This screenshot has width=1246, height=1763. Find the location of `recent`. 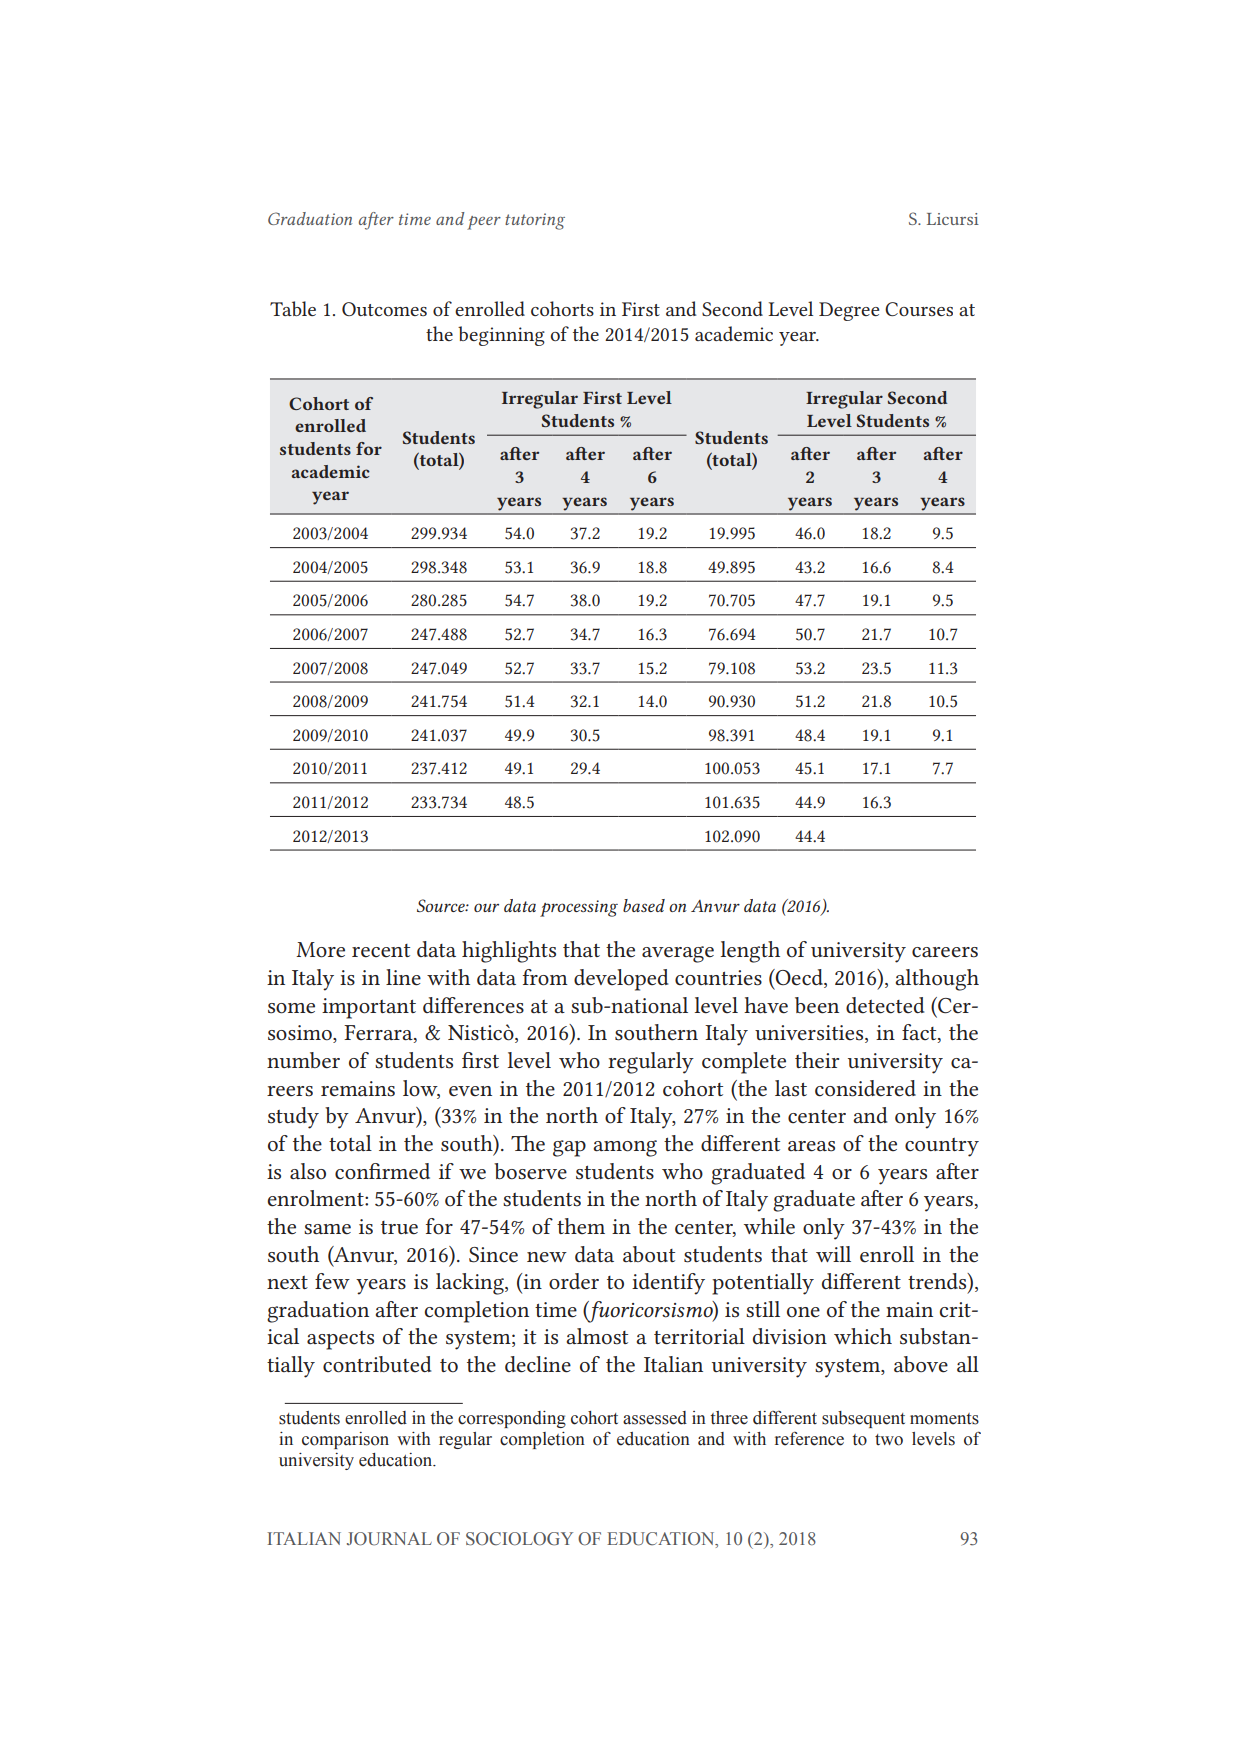

recent is located at coordinates (381, 951).
